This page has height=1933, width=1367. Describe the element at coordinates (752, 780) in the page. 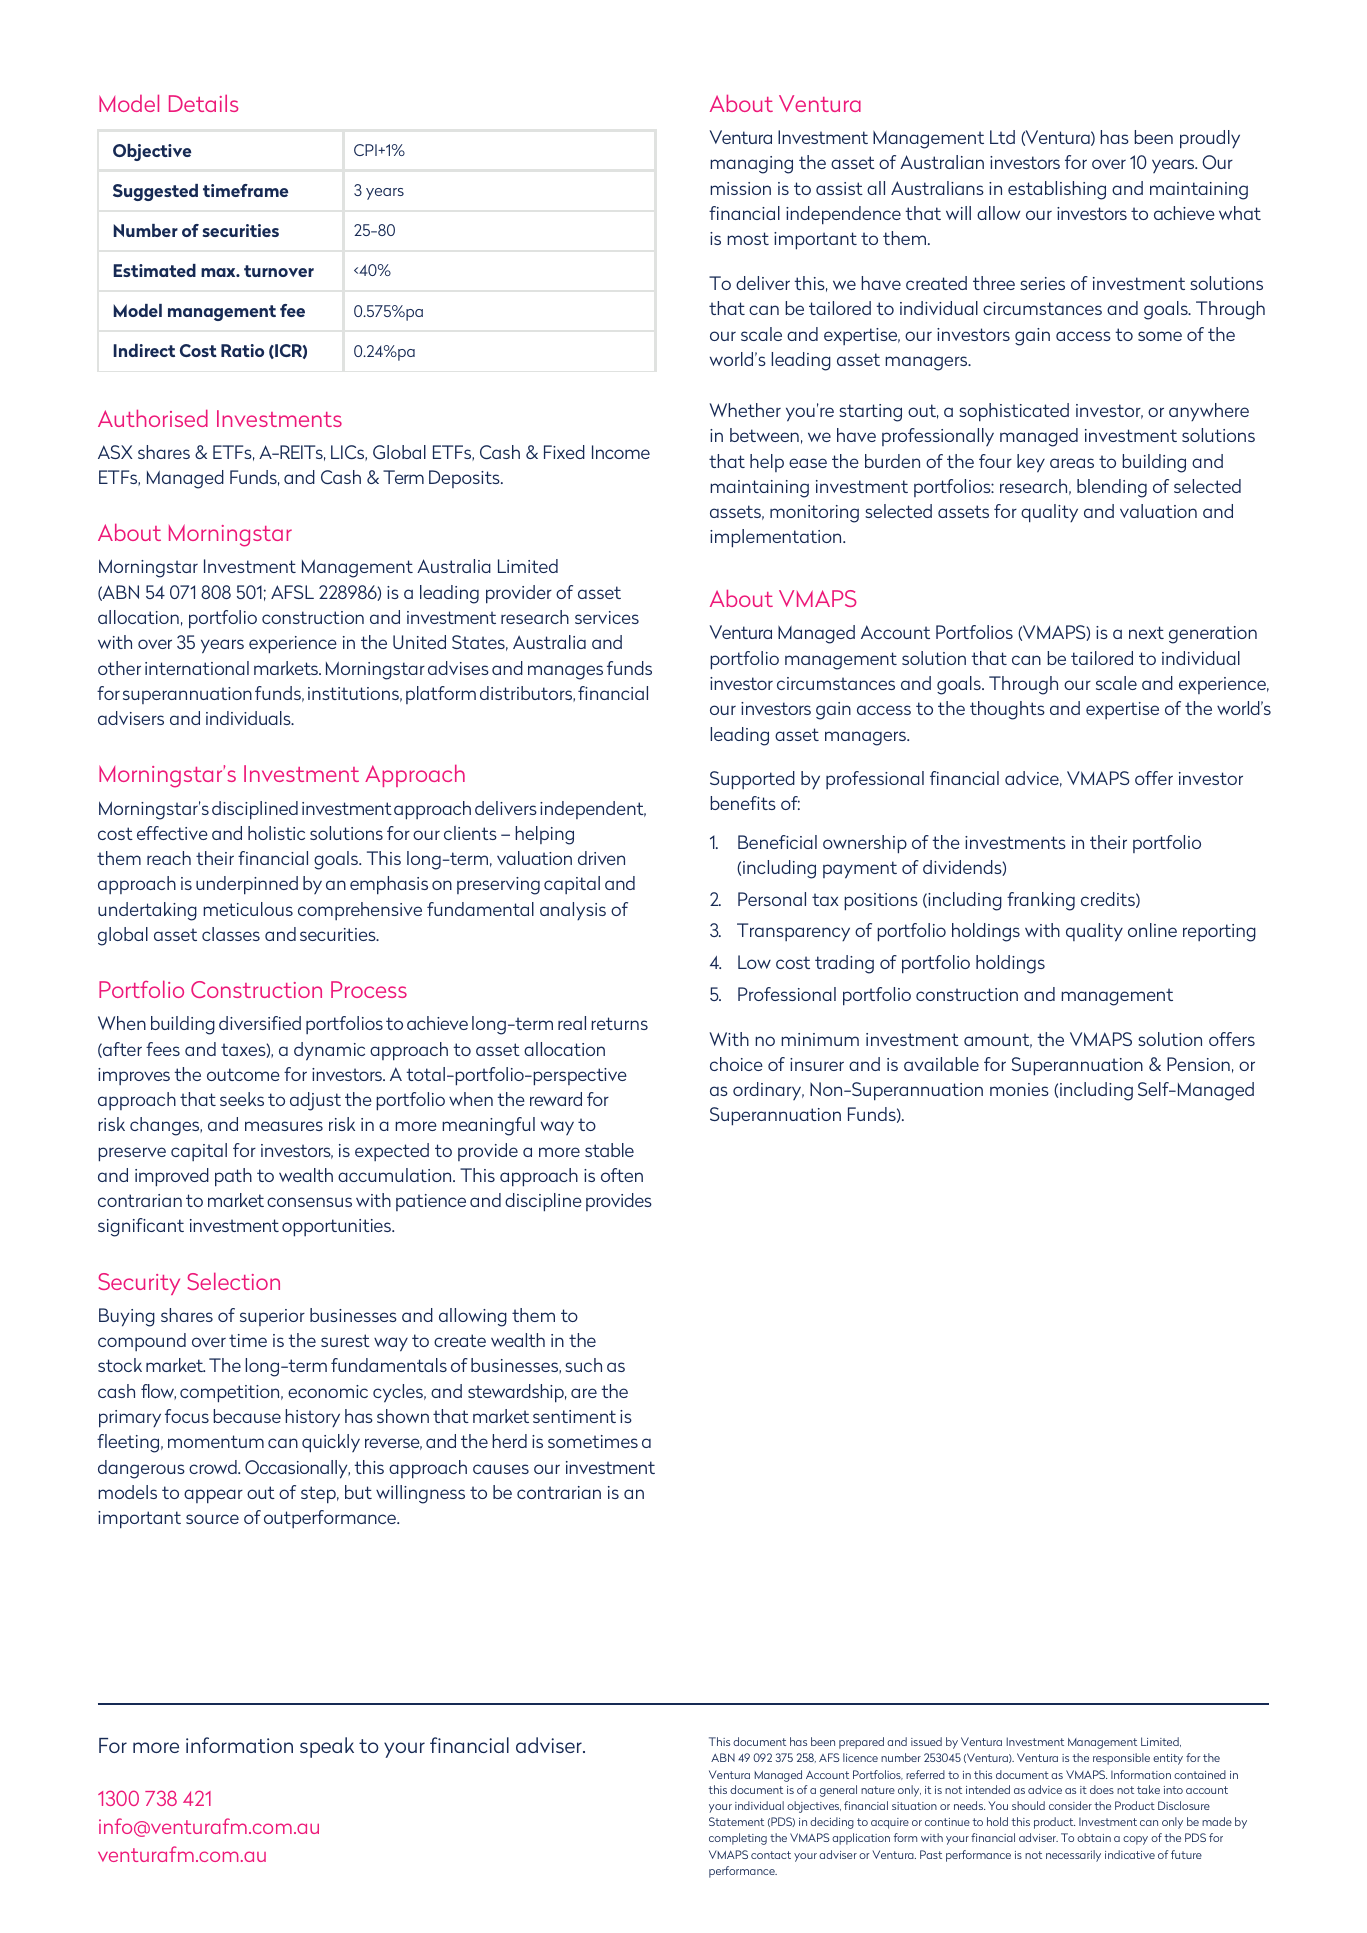

I see `Supported` at that location.
